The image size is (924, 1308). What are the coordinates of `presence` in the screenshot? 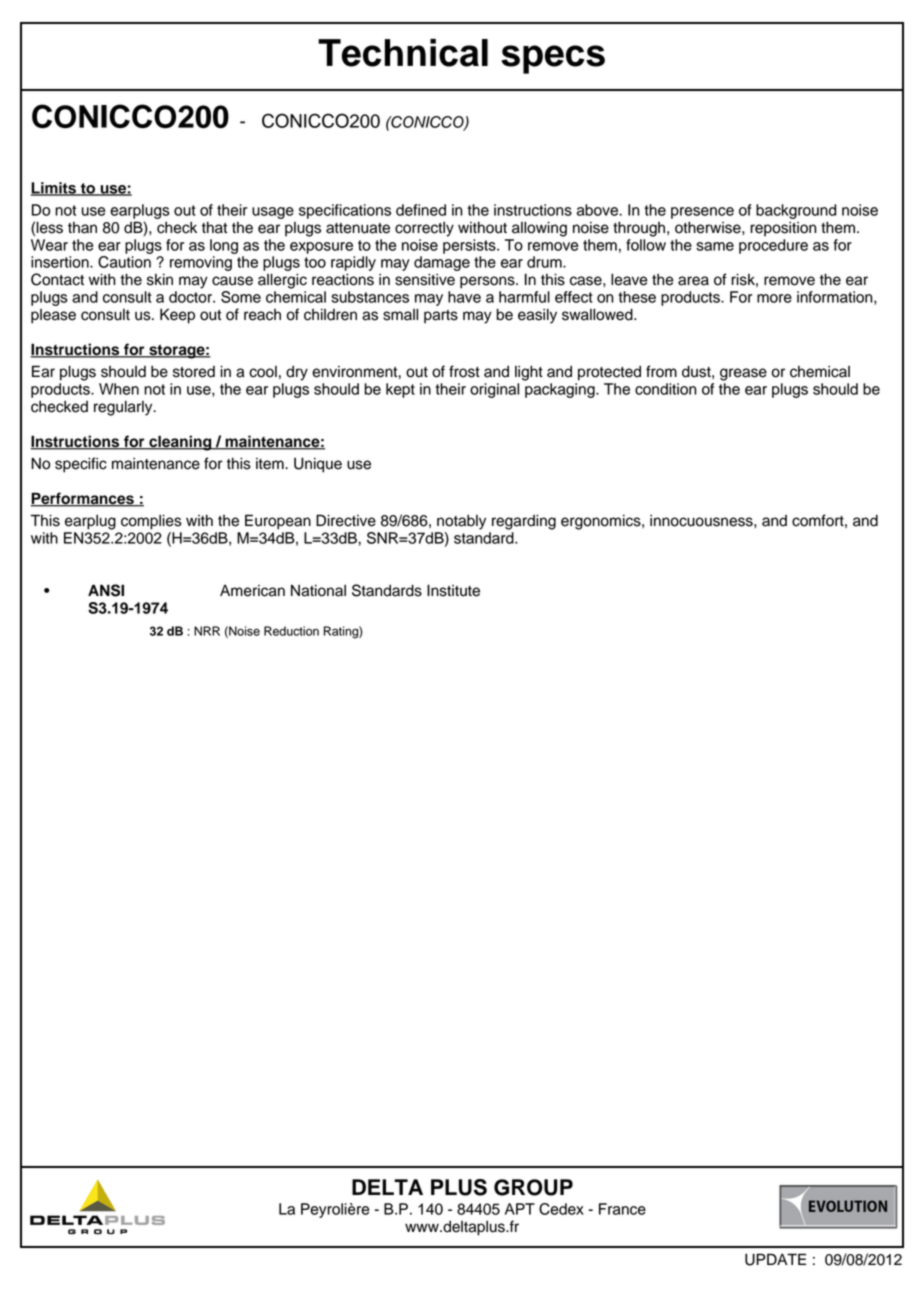 It's located at (702, 213).
